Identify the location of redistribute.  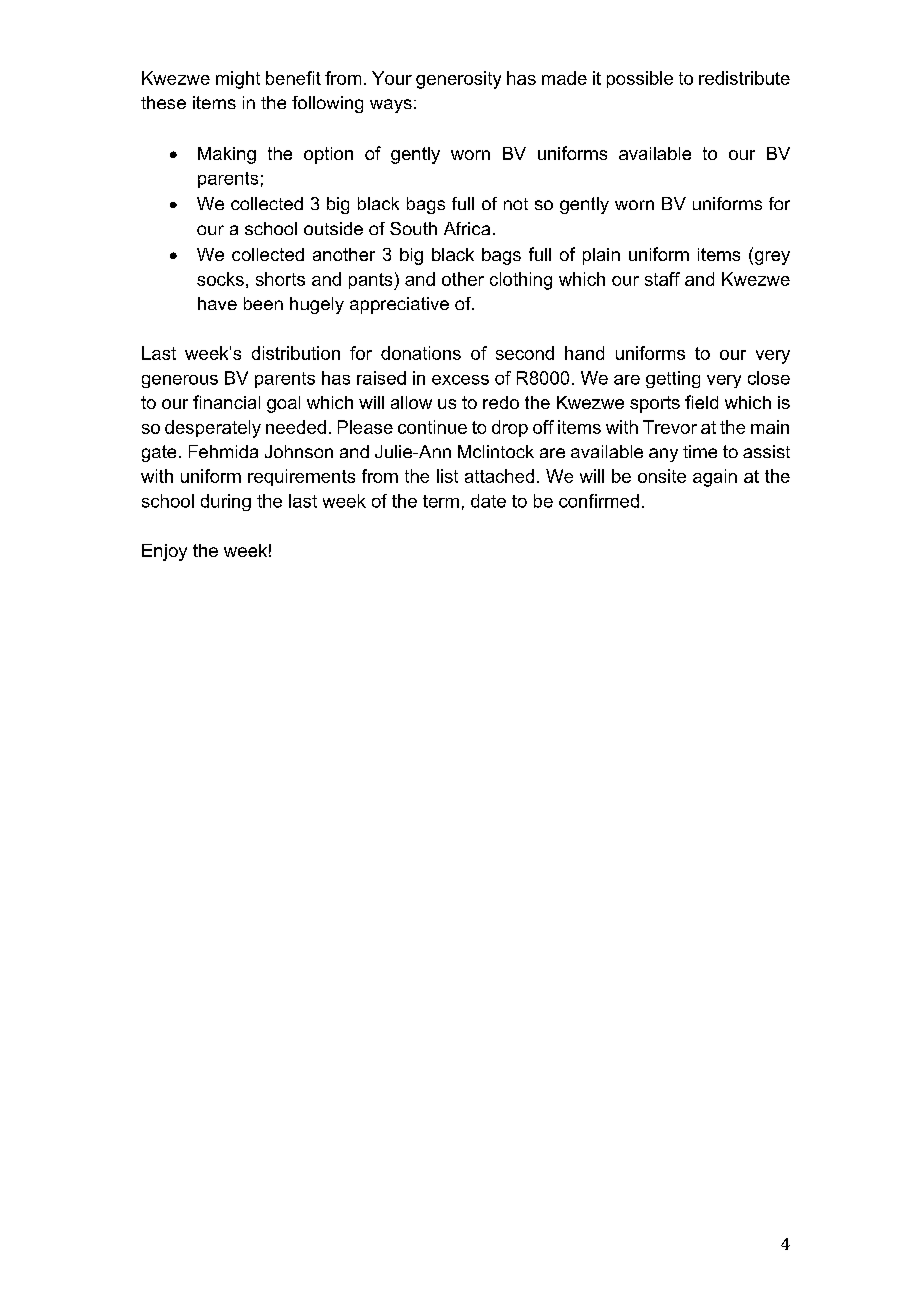
(744, 78).
